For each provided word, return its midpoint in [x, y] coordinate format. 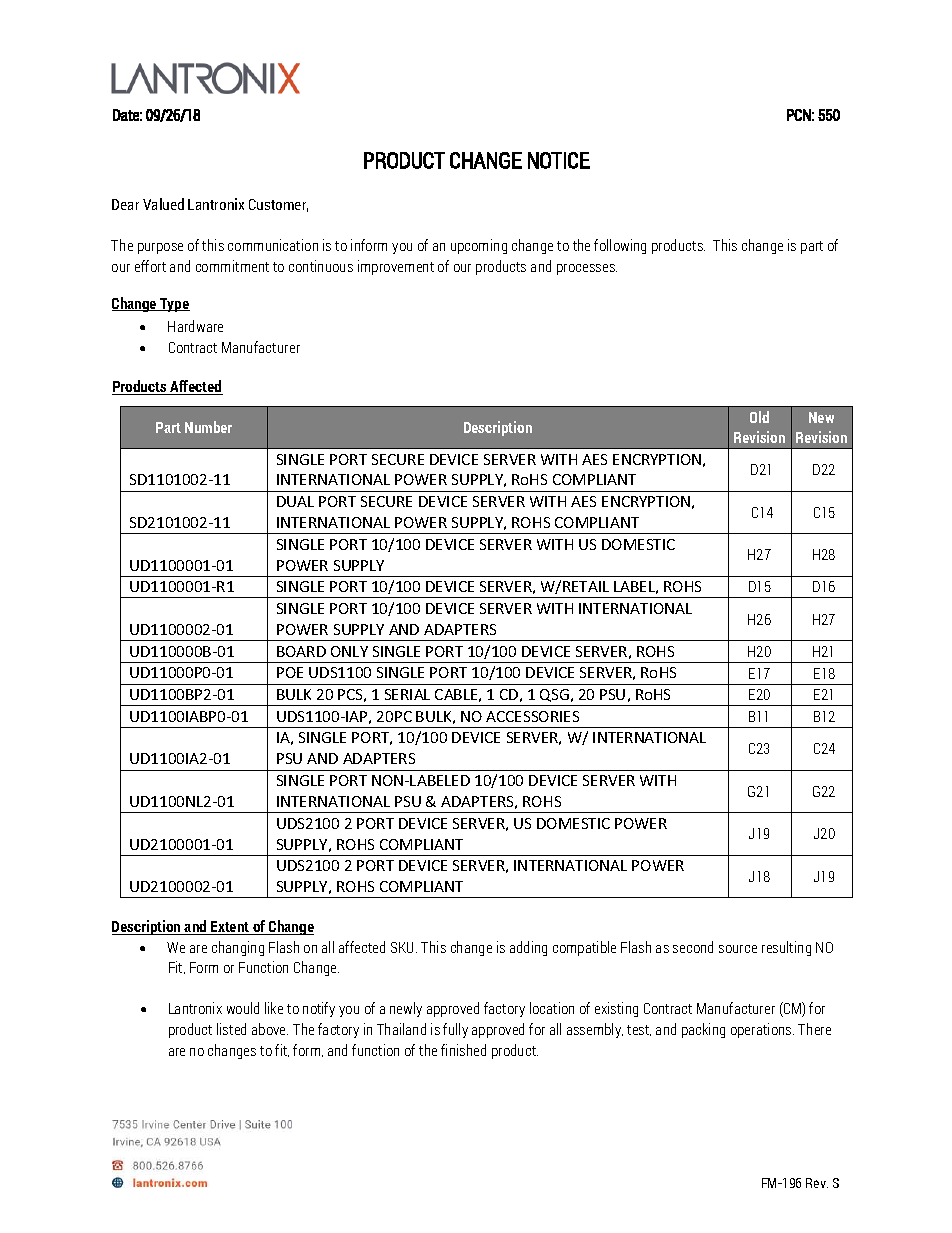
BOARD [301, 651]
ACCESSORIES [532, 716]
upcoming [479, 246]
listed [231, 1029]
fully [455, 1030]
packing [703, 1030]
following [620, 246]
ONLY [349, 651]
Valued [163, 204]
